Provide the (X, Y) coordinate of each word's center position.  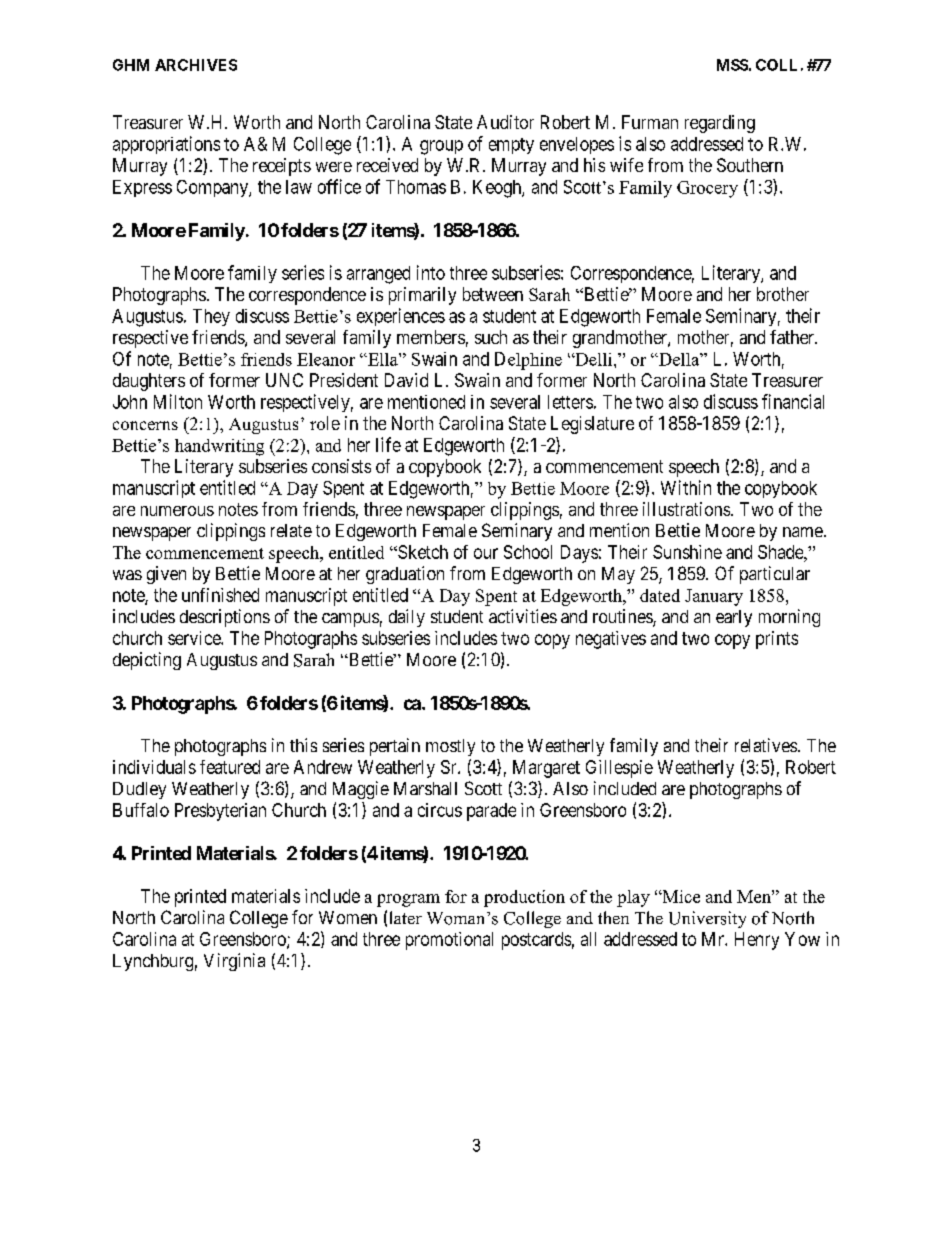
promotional (449, 941)
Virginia (234, 962)
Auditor (505, 122)
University (707, 919)
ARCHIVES (196, 65)
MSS (732, 65)
